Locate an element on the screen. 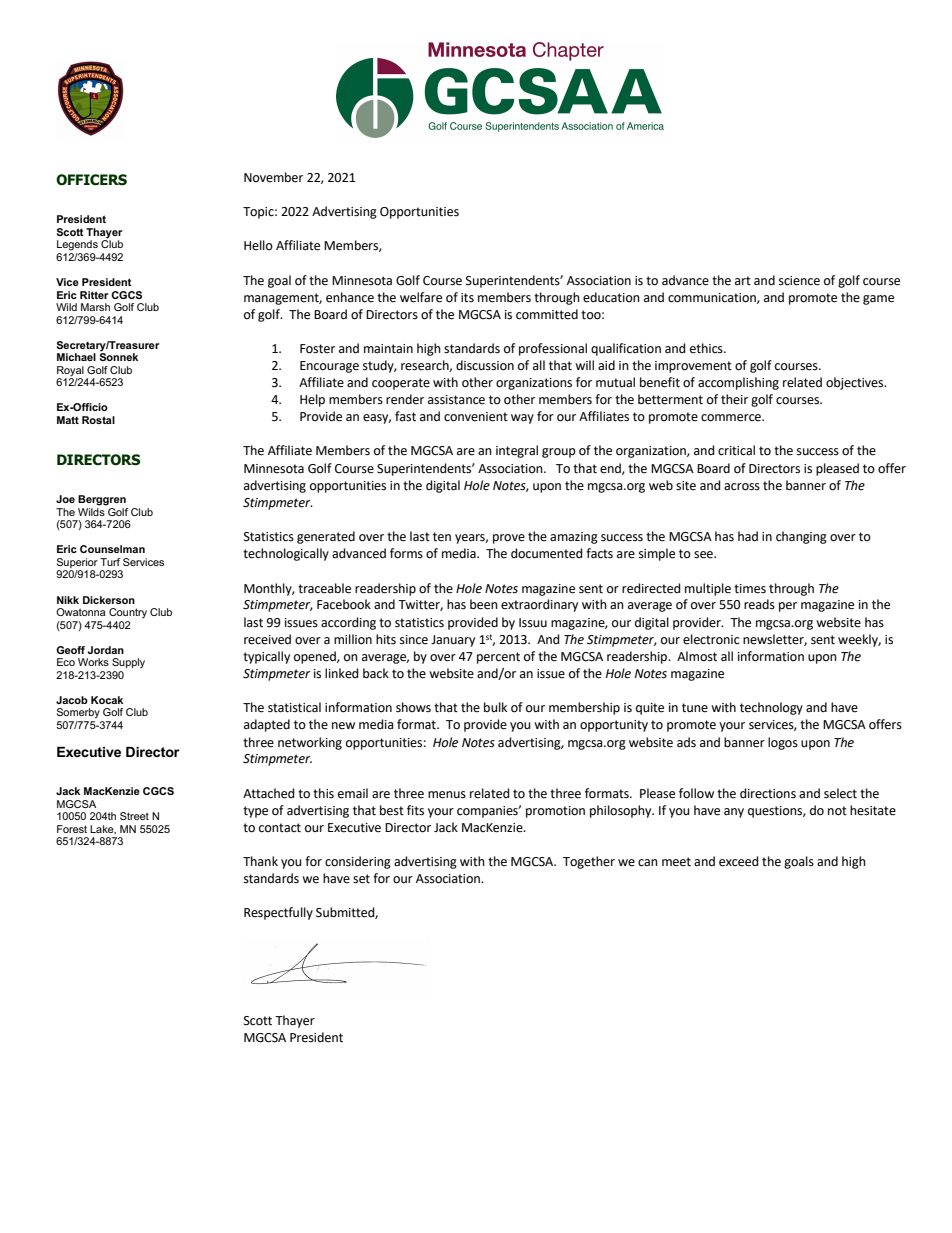  Thank is located at coordinates (260, 861).
